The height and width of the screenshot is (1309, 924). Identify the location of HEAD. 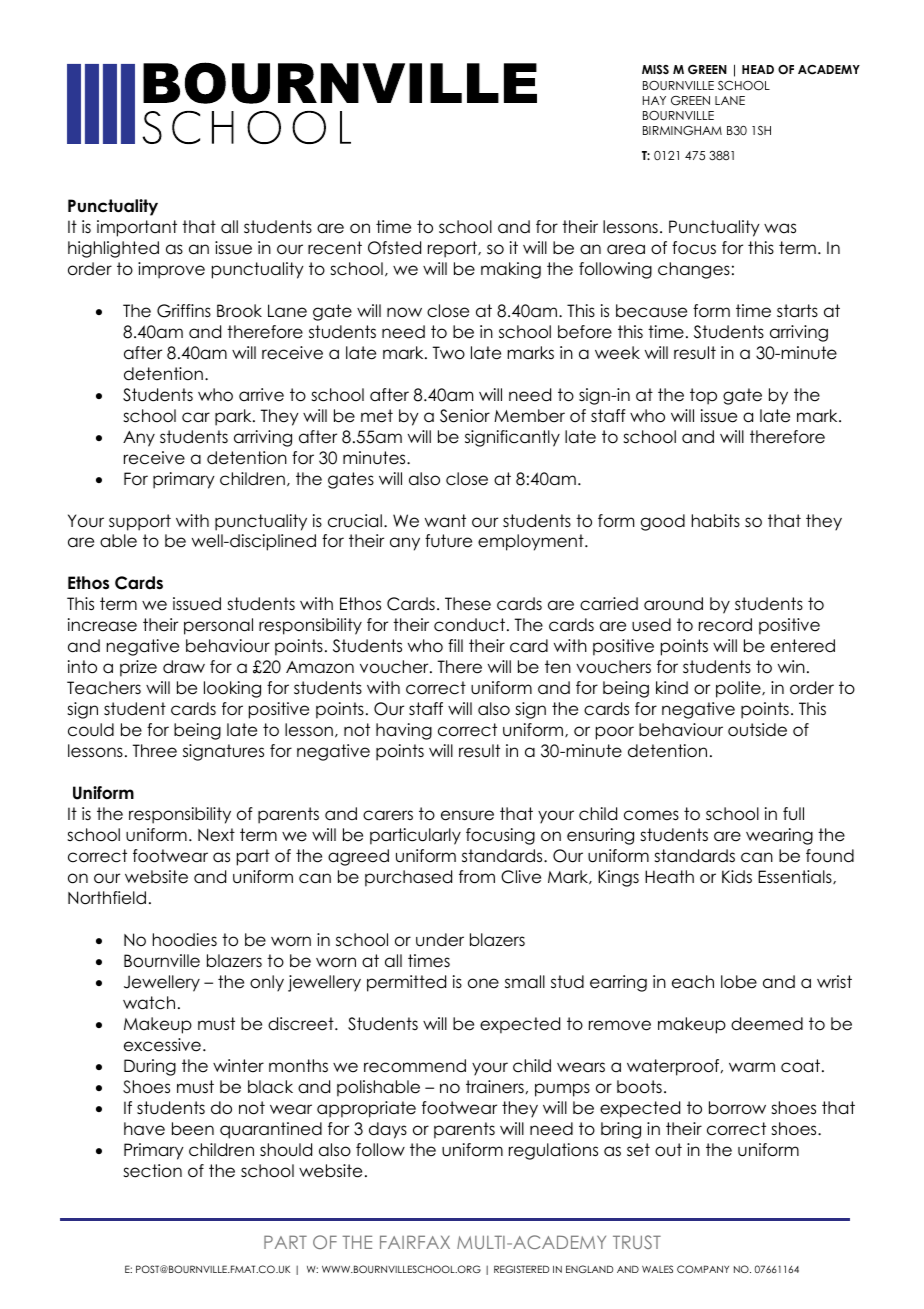
(758, 69).
